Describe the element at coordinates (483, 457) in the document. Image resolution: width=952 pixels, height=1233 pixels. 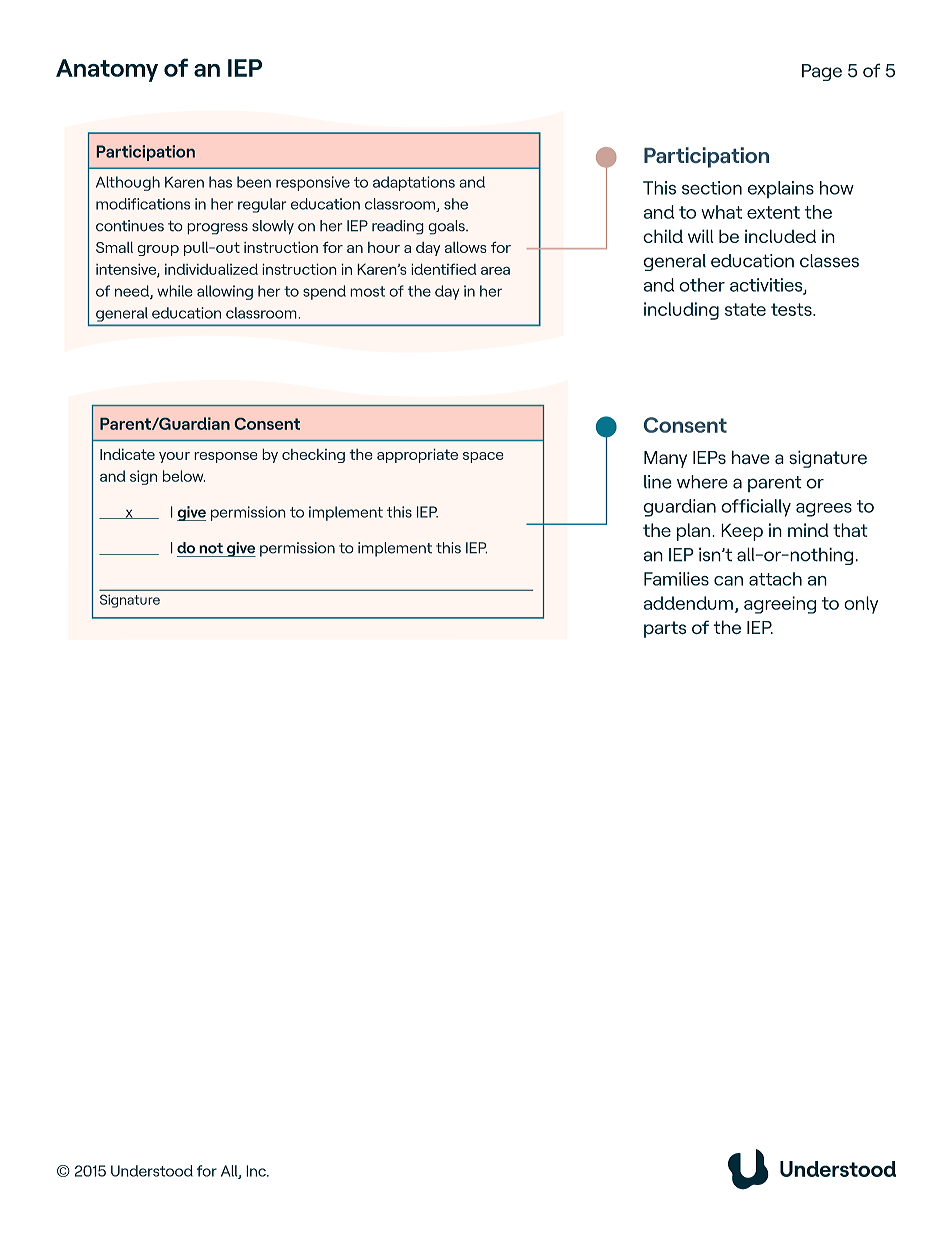
I see `space` at that location.
